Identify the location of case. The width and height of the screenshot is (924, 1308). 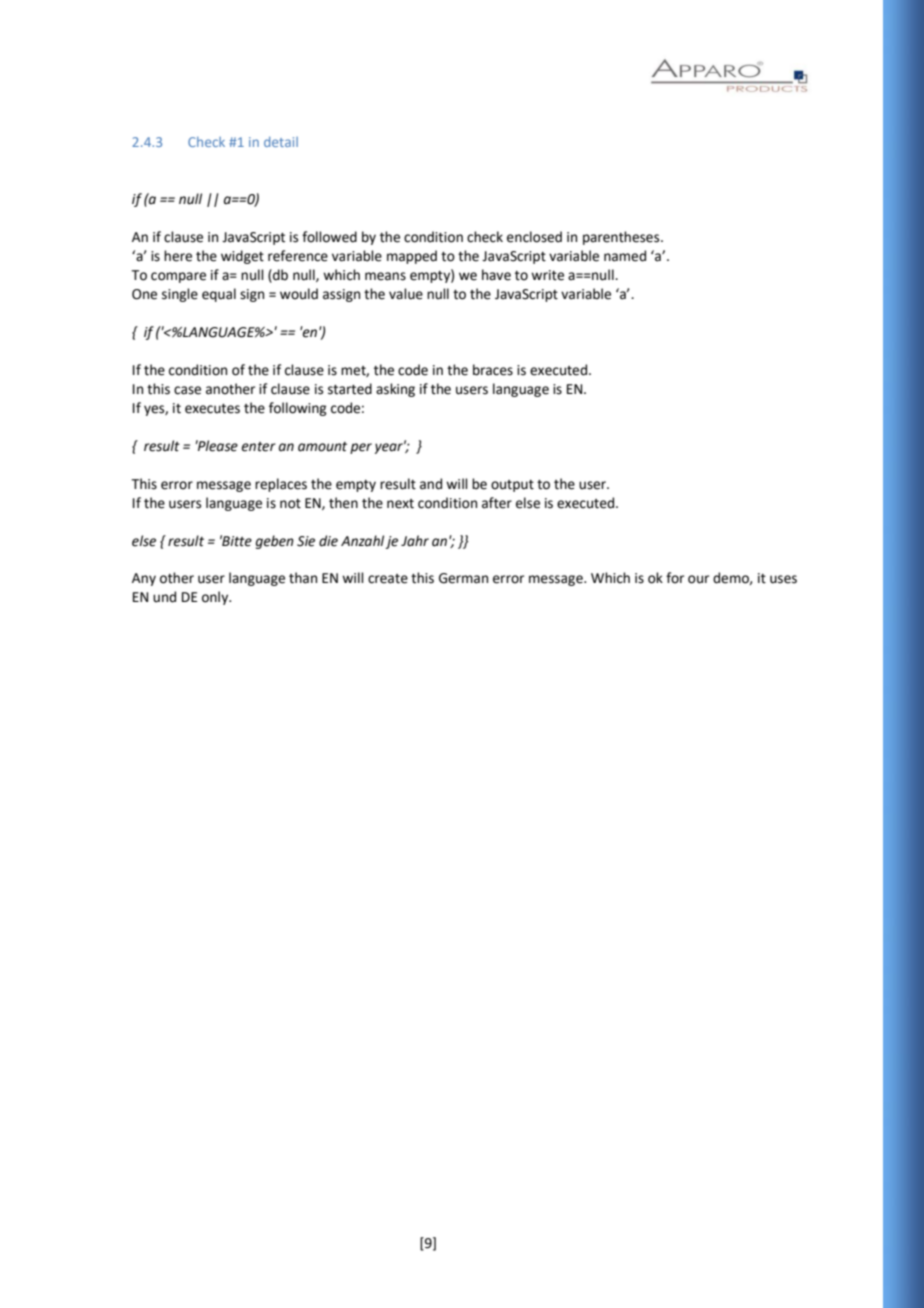
(187, 390).
